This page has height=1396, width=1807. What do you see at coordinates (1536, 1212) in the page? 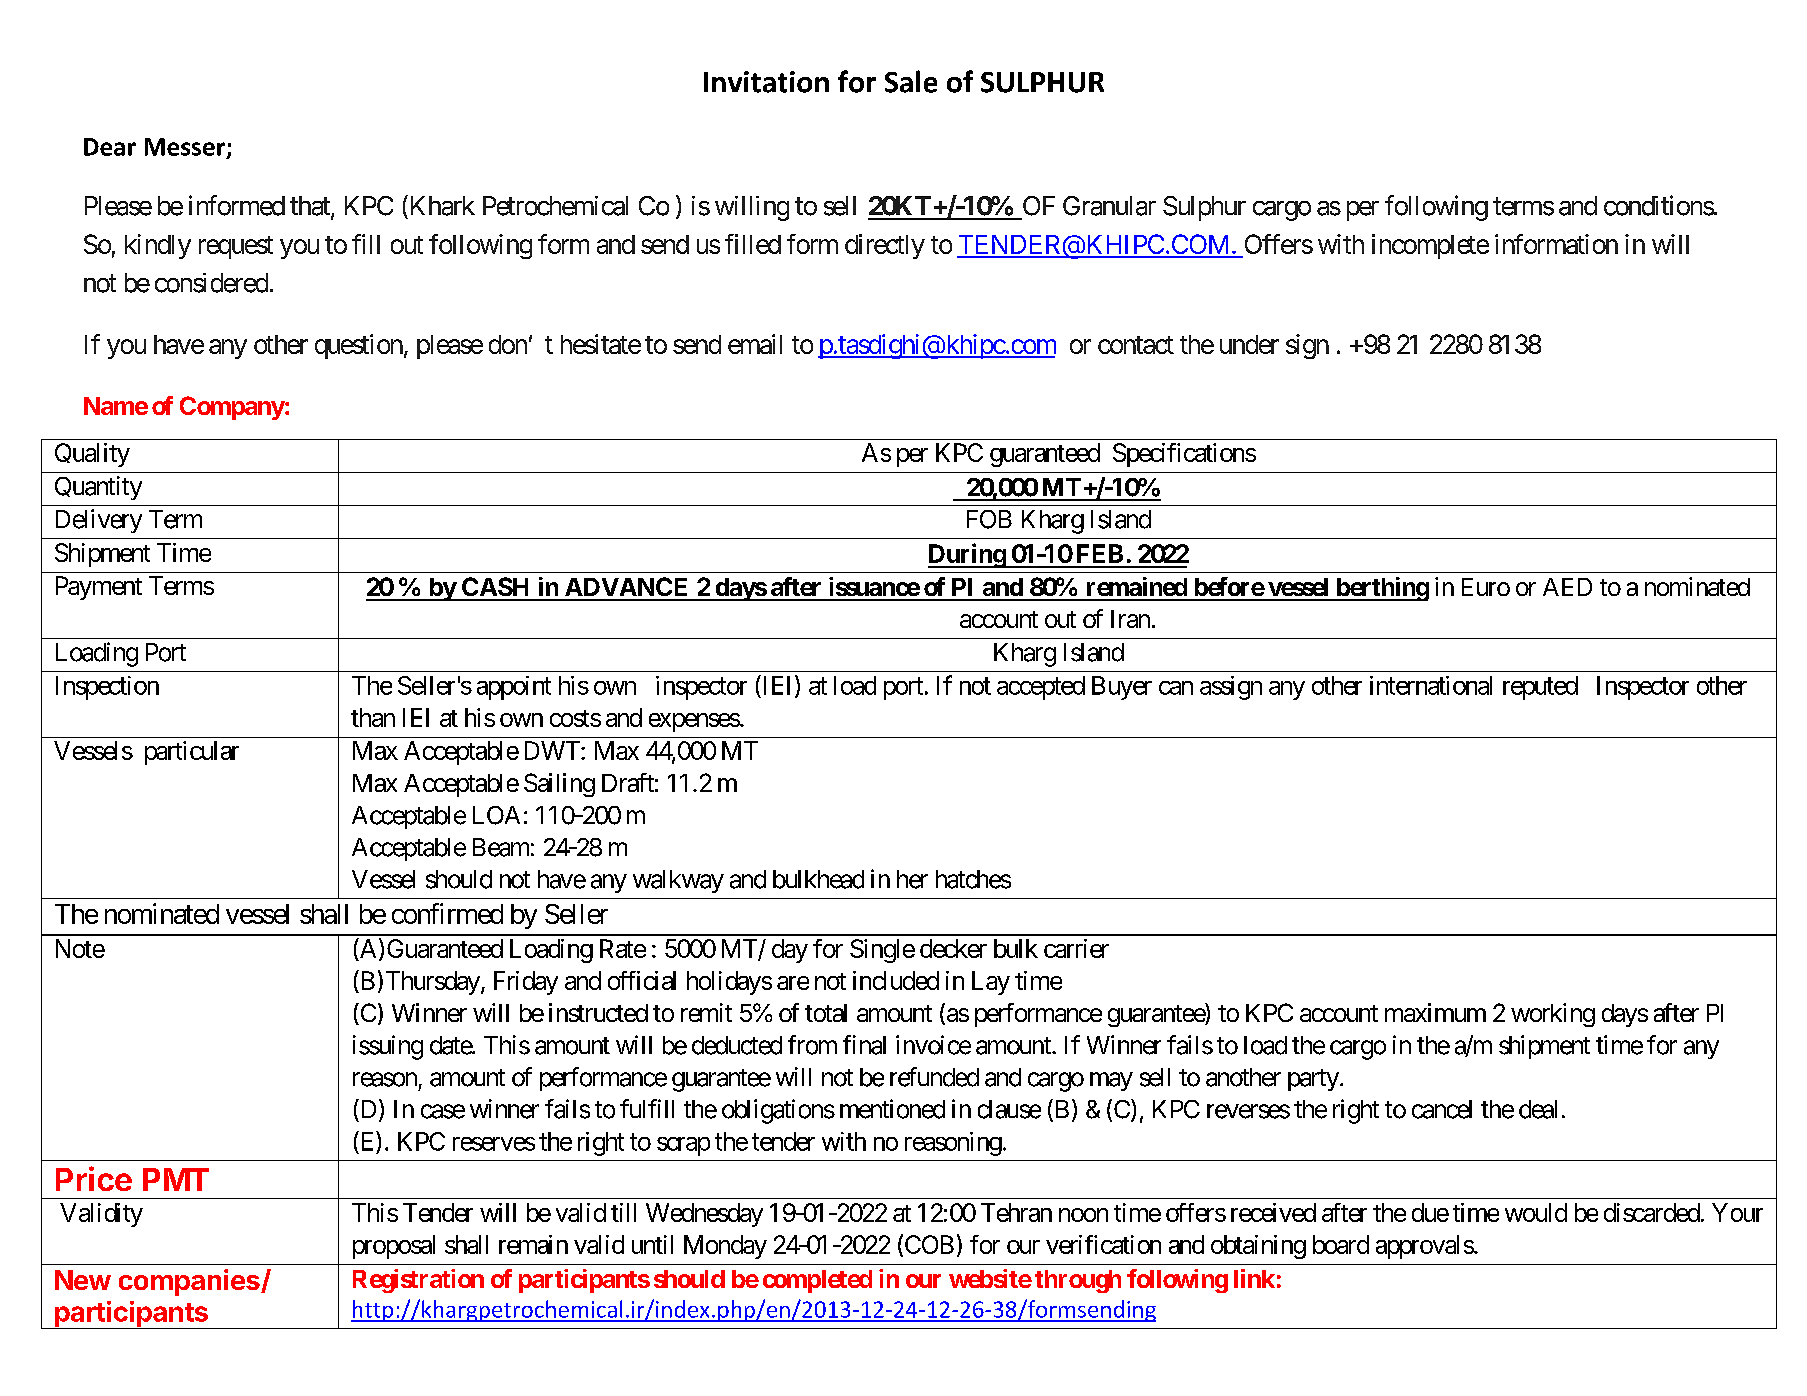
I see `would` at bounding box center [1536, 1212].
